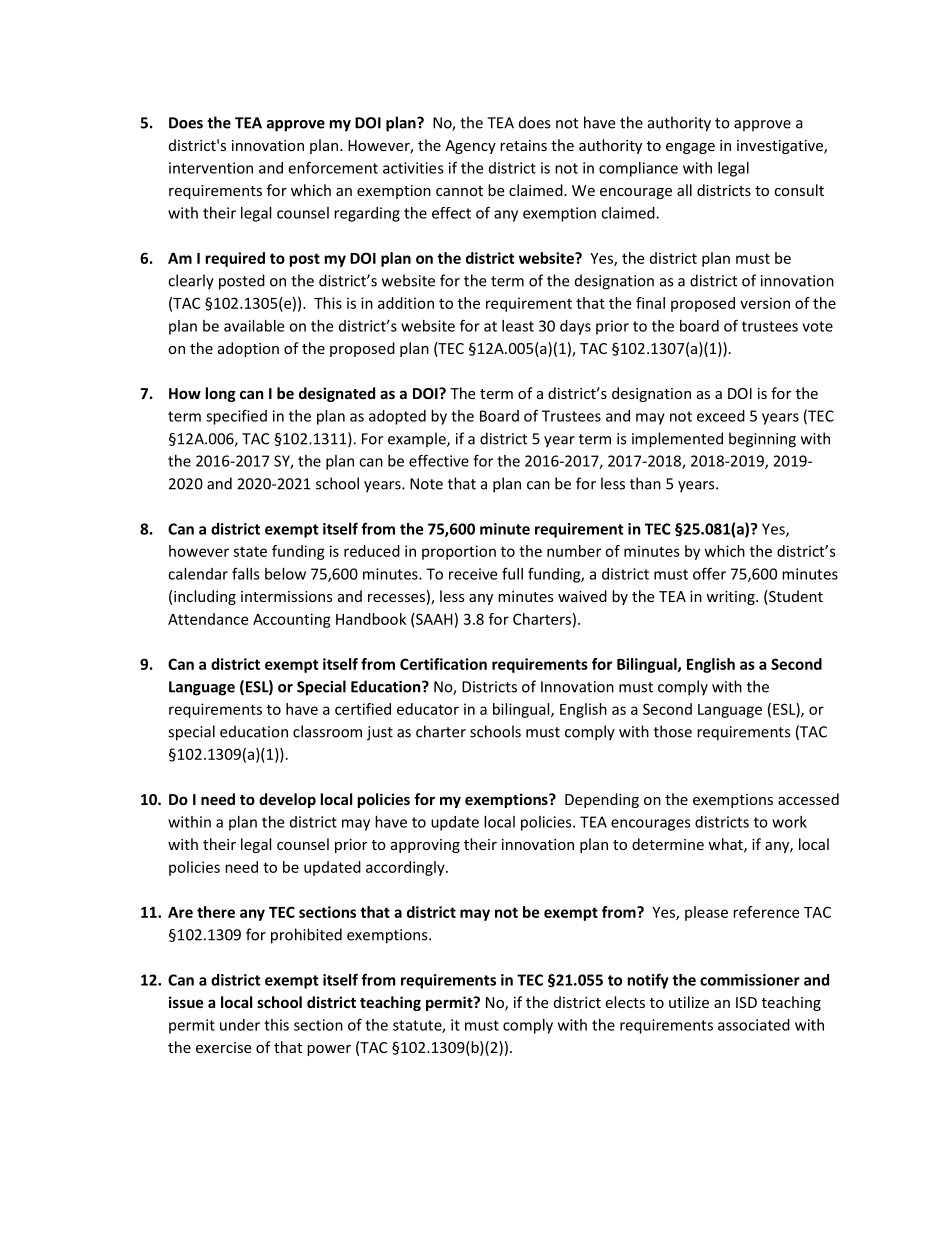  What do you see at coordinates (523, 145) in the document?
I see `retains` at bounding box center [523, 145].
